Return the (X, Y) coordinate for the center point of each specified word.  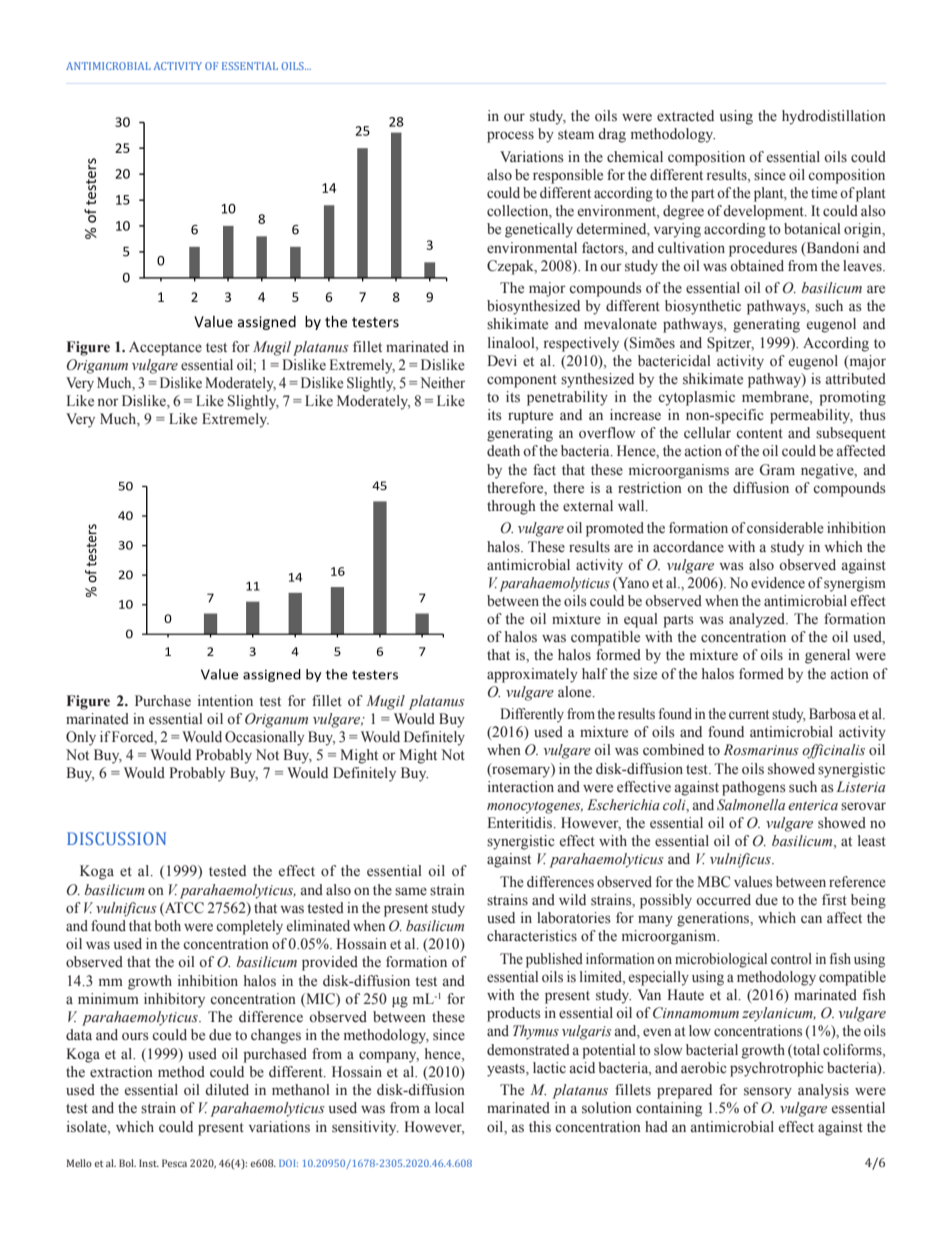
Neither (442, 383)
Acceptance (165, 348)
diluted (227, 1089)
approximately (532, 675)
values (753, 882)
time (824, 193)
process (510, 137)
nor (108, 402)
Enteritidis (521, 823)
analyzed (758, 620)
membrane (776, 398)
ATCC (183, 908)
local (449, 1108)
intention (225, 701)
